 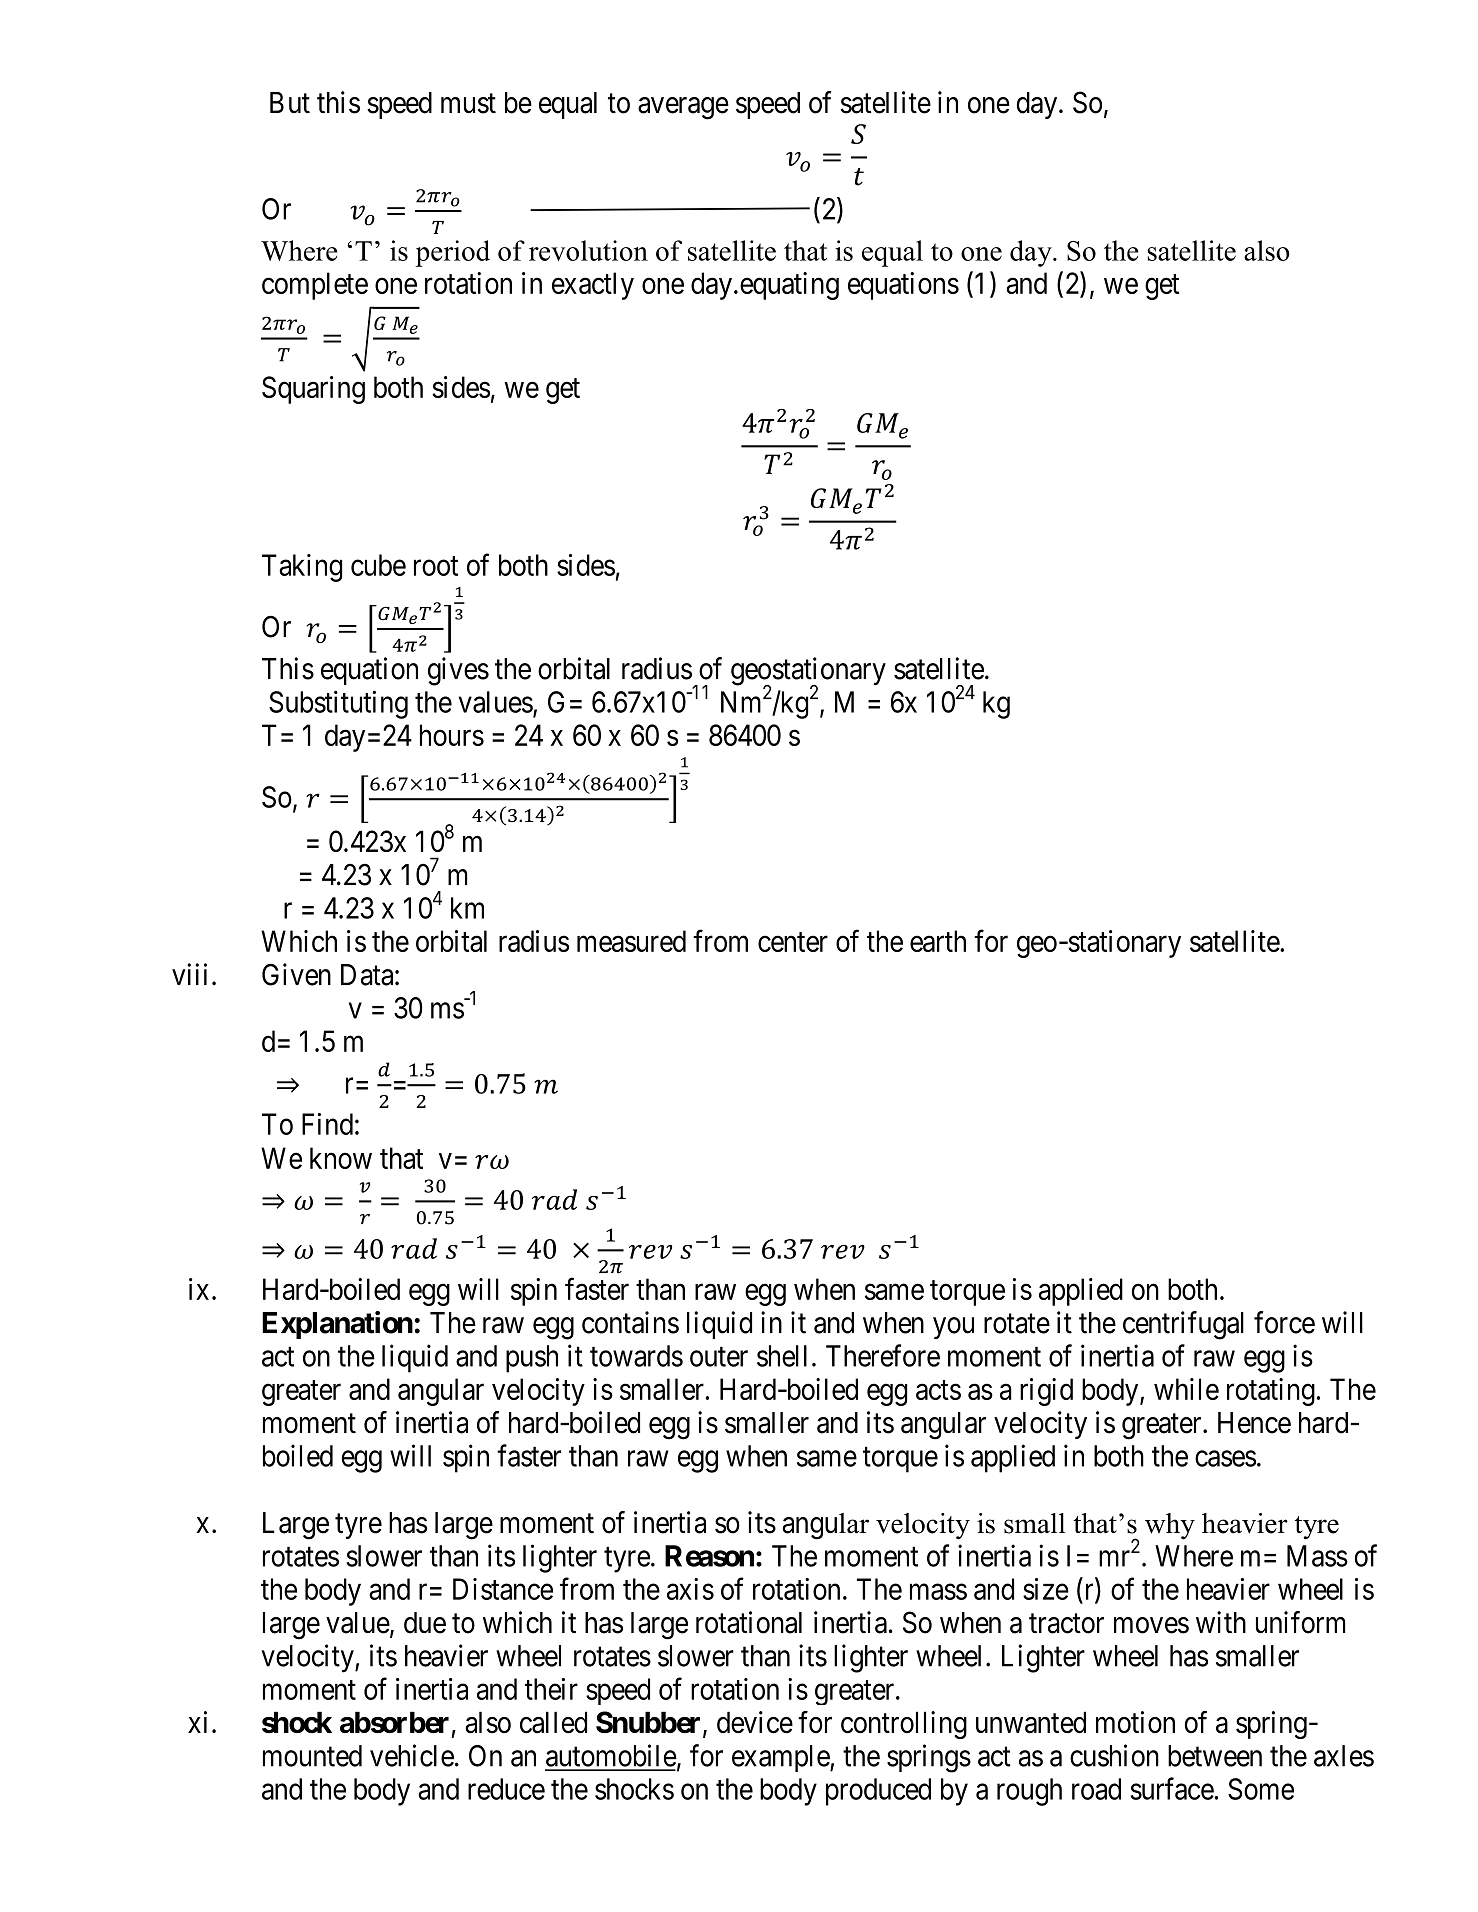 I want to click on Taking, so click(x=302, y=568).
